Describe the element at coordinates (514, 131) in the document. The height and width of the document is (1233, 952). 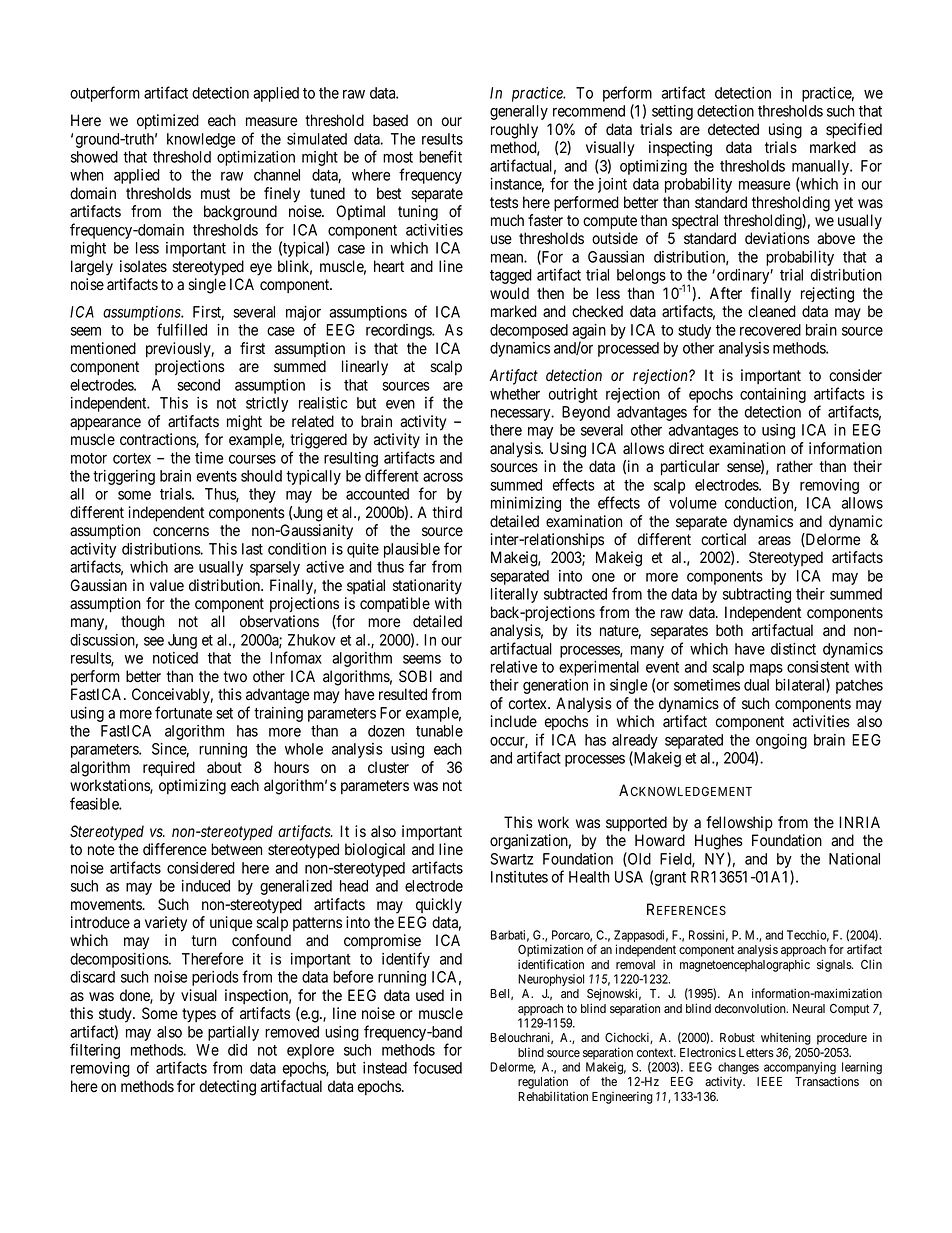
I see `roughly` at that location.
